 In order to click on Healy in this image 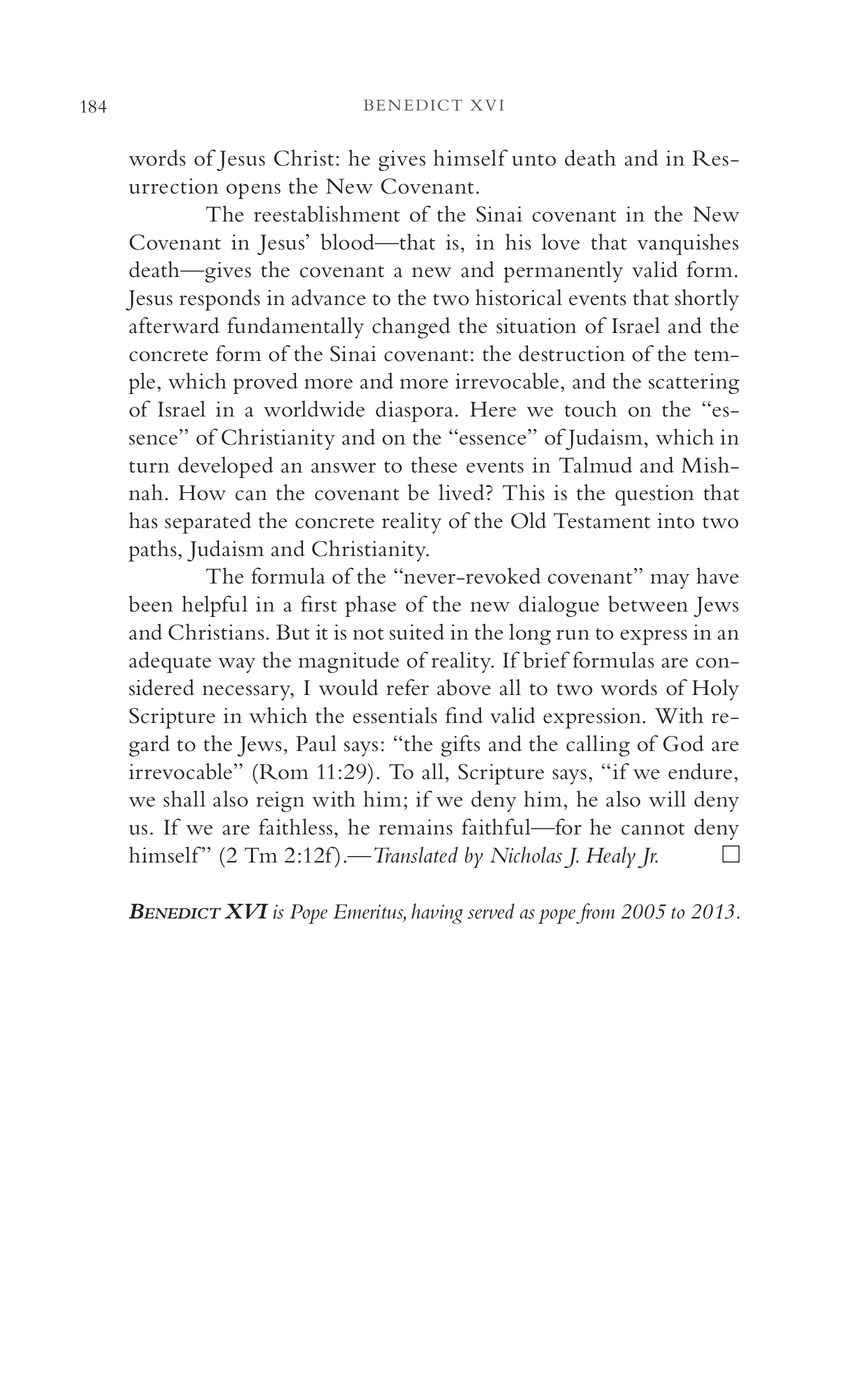, I will do `click(611, 857)`.
